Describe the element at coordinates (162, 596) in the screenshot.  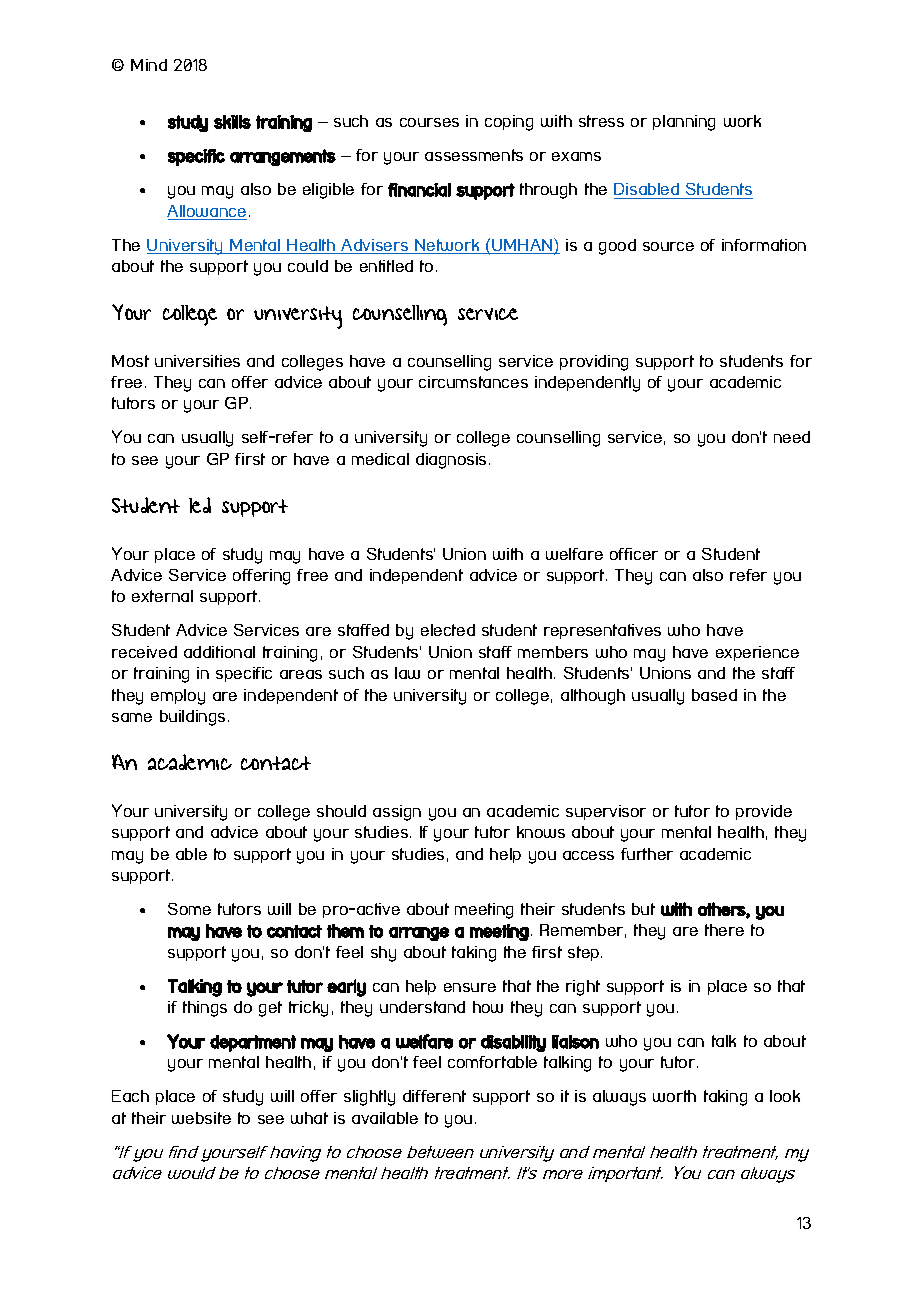
I see `external` at that location.
